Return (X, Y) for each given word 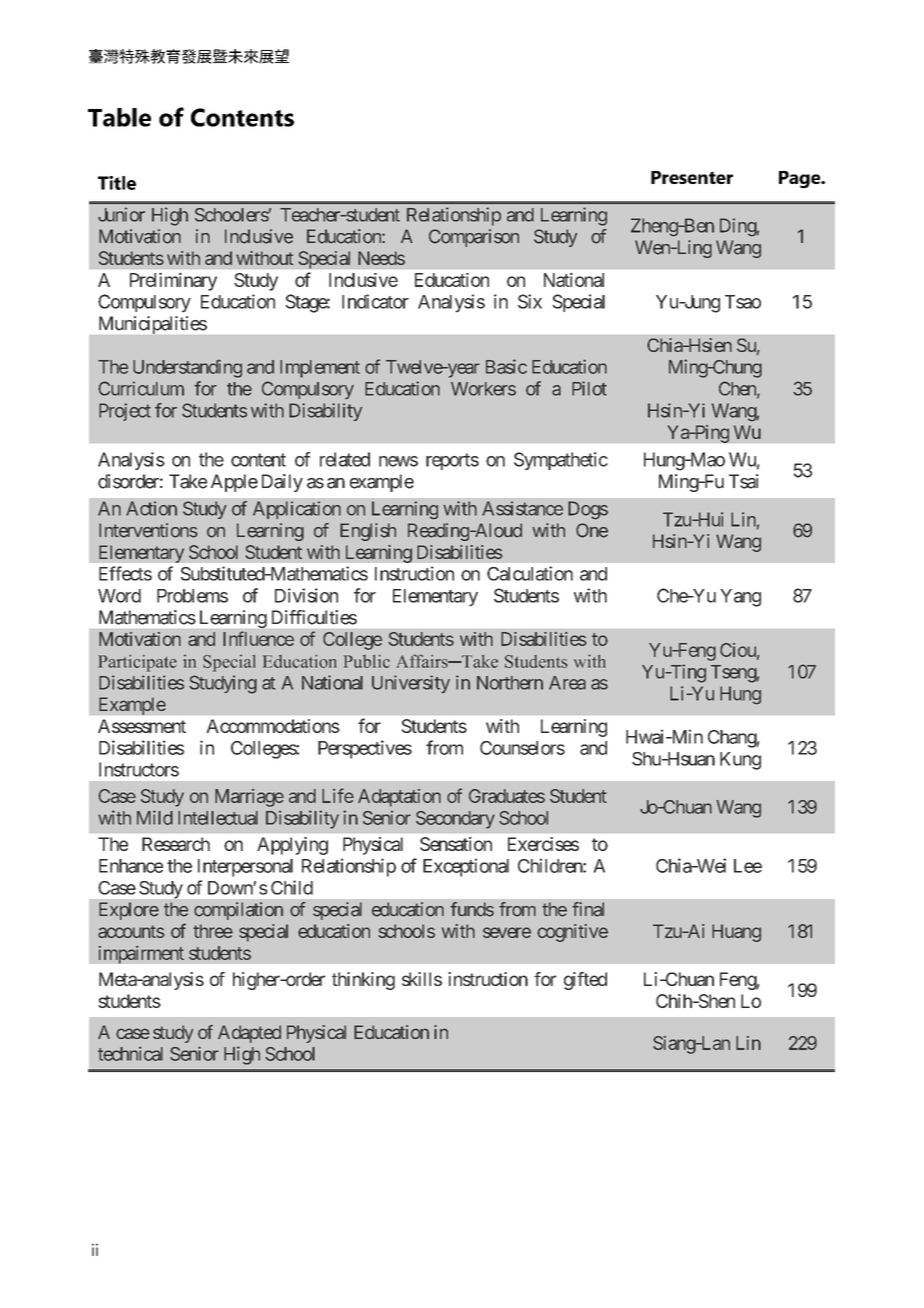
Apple (234, 483)
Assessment (142, 726)
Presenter (692, 177)
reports (452, 461)
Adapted (249, 1034)
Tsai (744, 481)
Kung (740, 761)
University (411, 684)
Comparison (474, 238)
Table (119, 117)
